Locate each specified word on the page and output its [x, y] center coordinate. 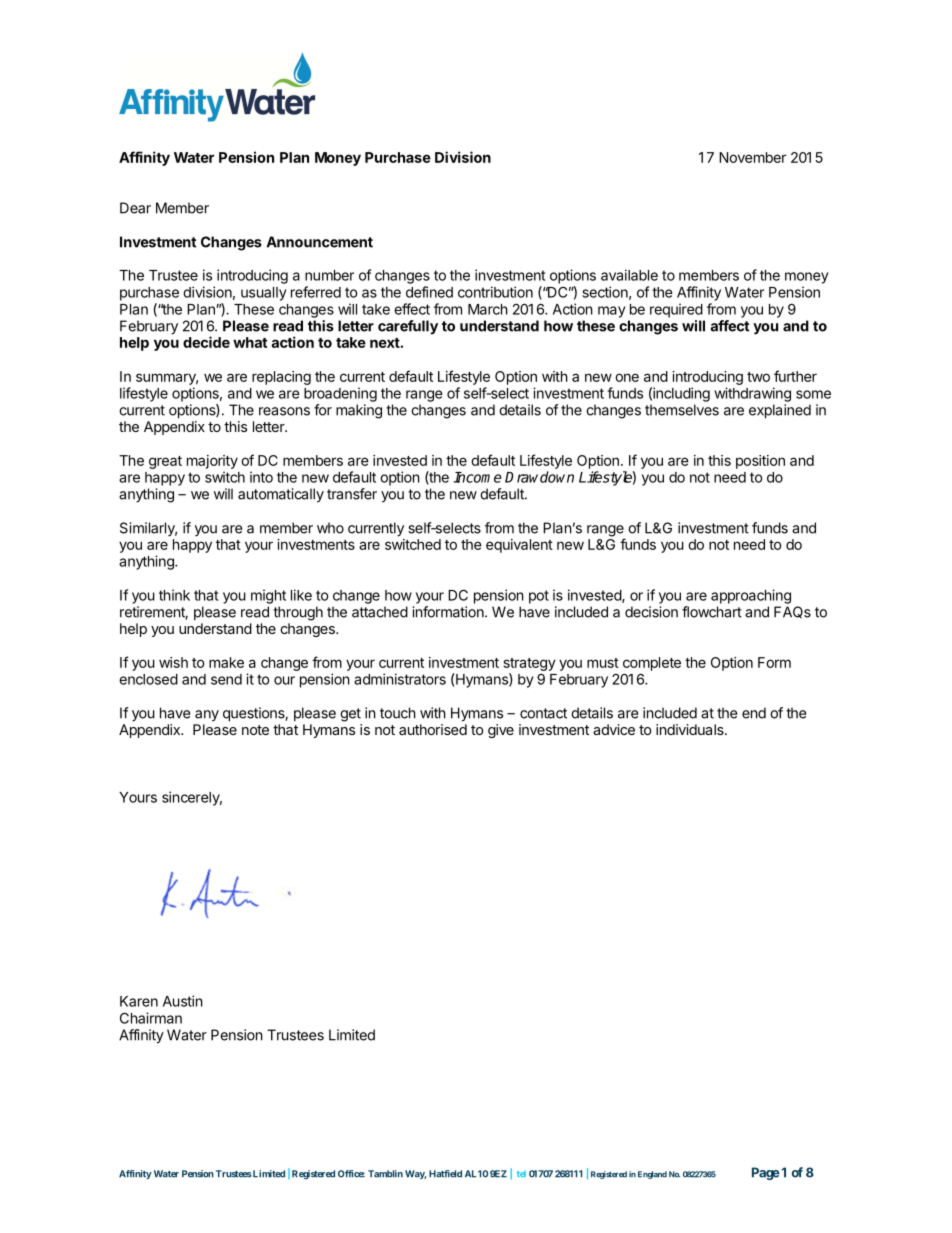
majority [212, 462]
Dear [135, 208]
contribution [495, 292]
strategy [529, 664]
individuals [691, 729]
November [752, 157]
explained [780, 411]
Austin [183, 1001]
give [501, 731]
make [226, 662]
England [652, 1175]
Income [478, 477]
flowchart [712, 612]
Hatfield [445, 1174]
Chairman [151, 1018]
